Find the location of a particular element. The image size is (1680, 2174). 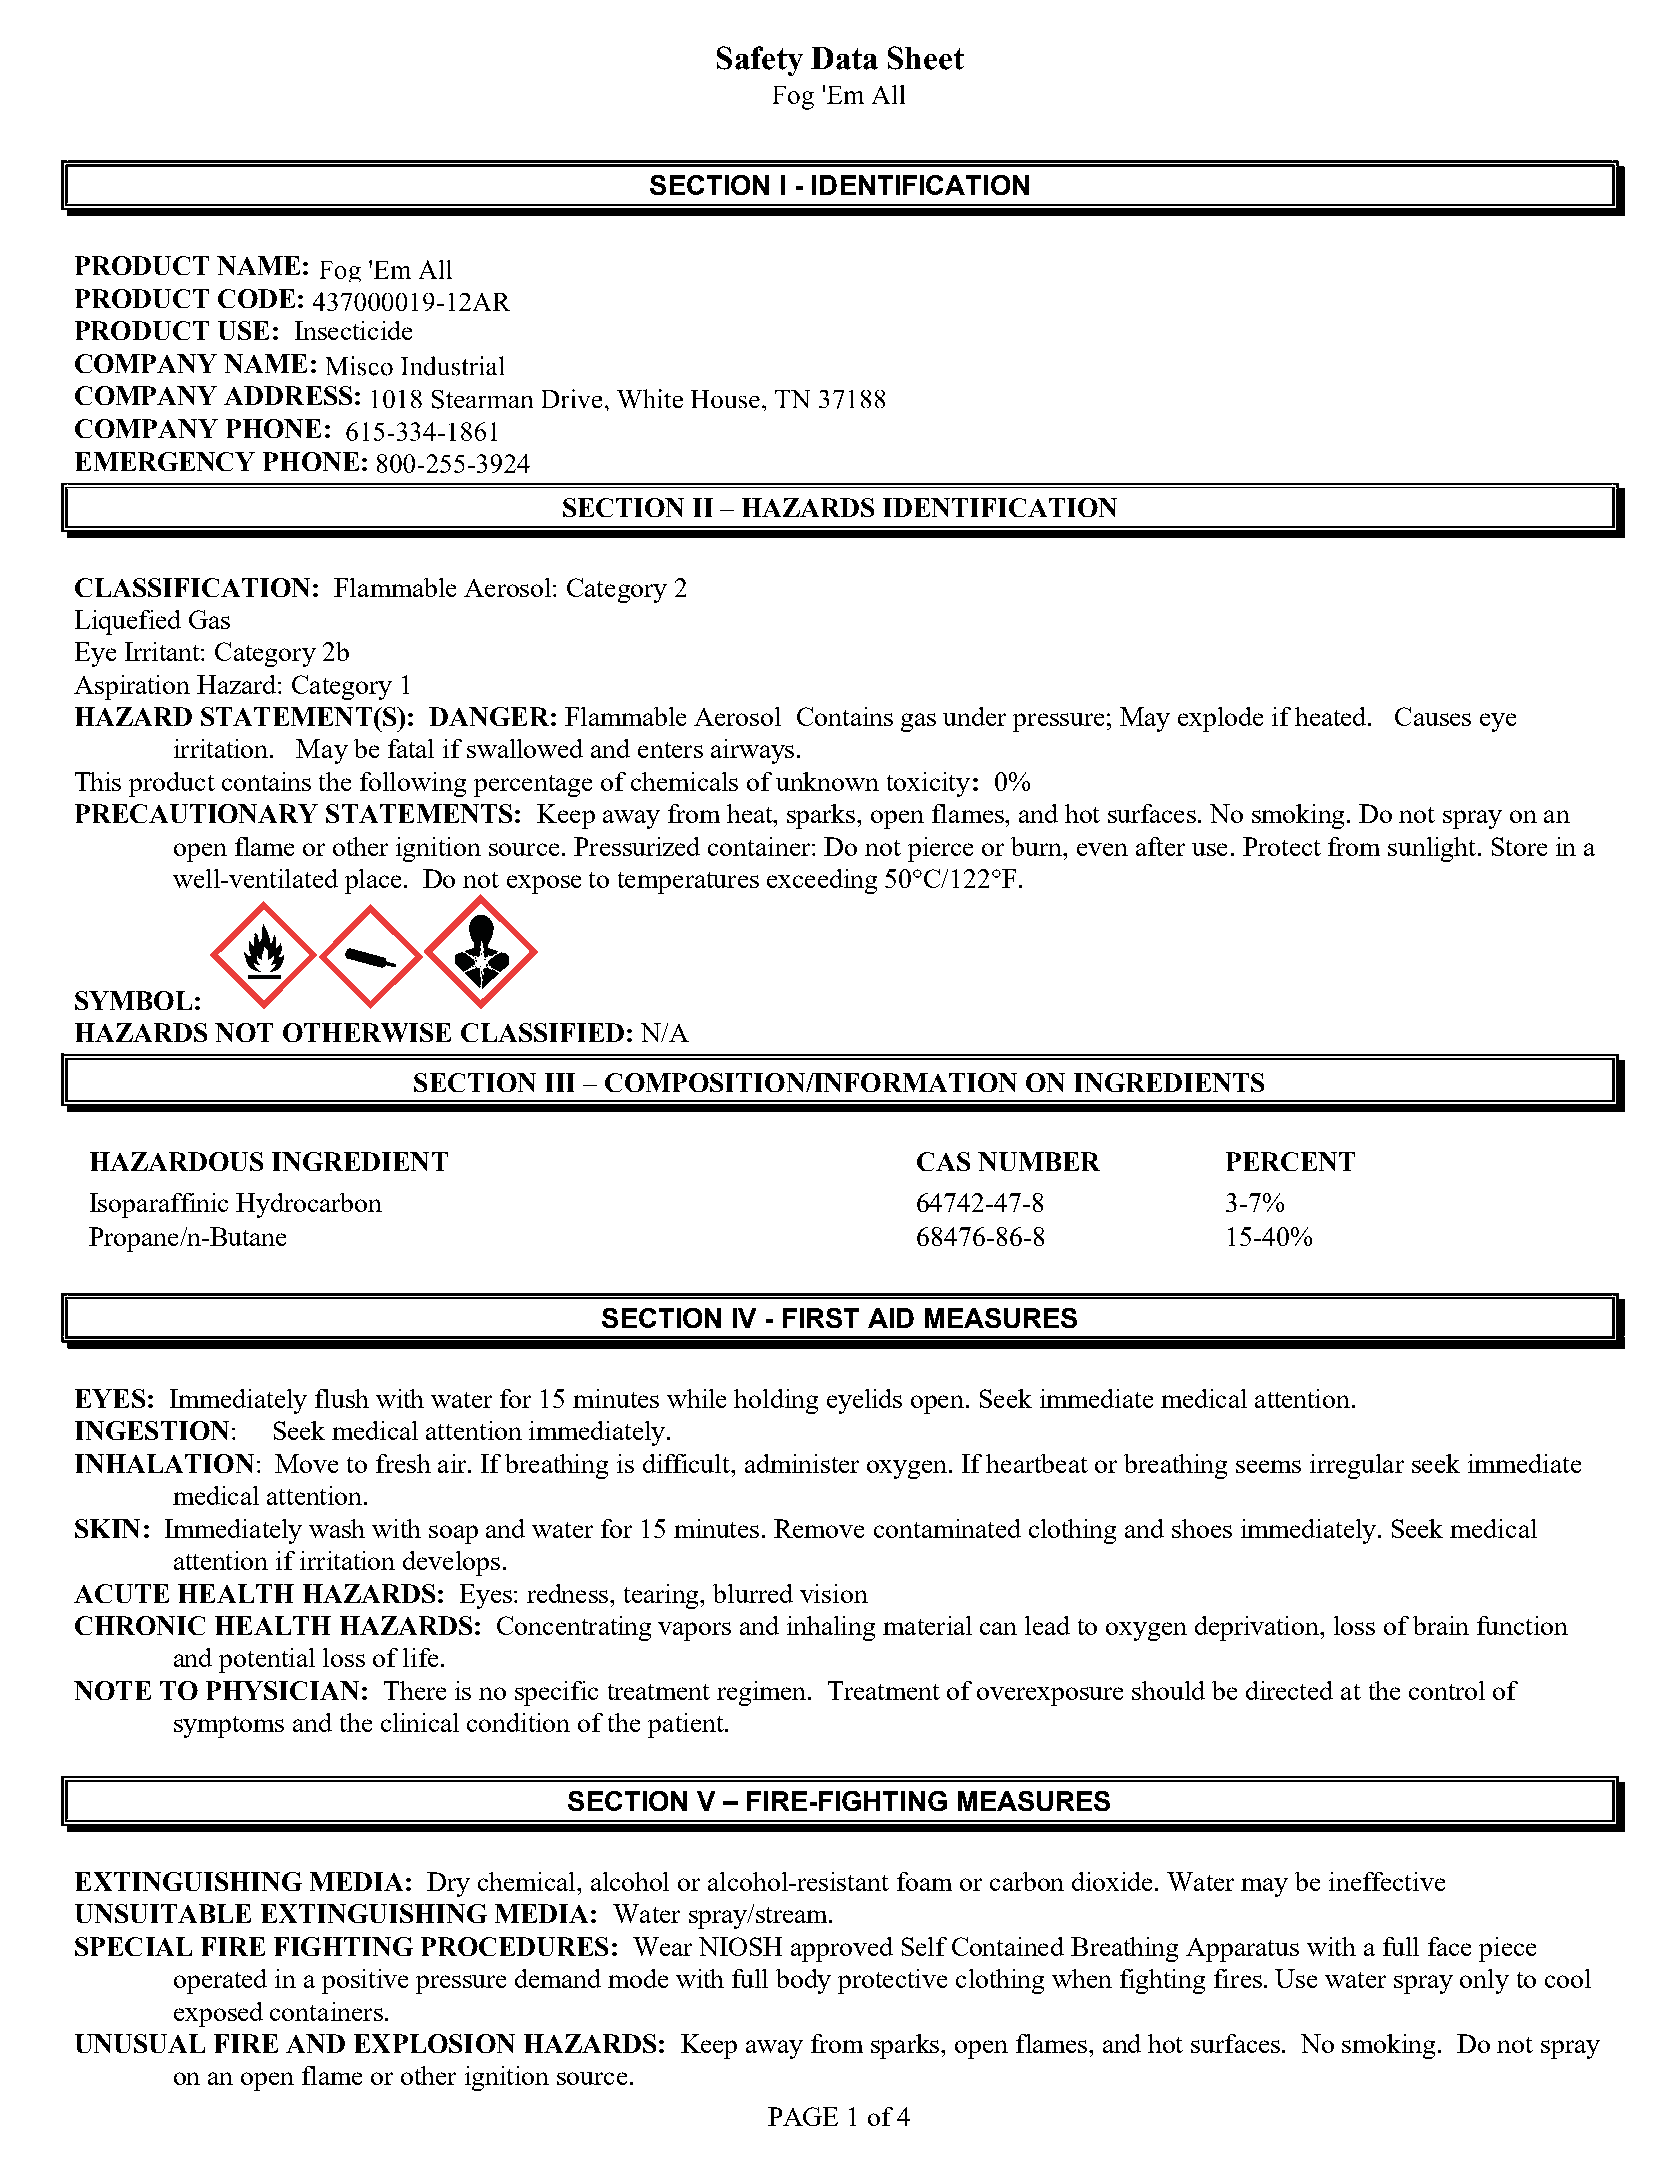

CLASSIFICATION is located at coordinates (192, 587).
